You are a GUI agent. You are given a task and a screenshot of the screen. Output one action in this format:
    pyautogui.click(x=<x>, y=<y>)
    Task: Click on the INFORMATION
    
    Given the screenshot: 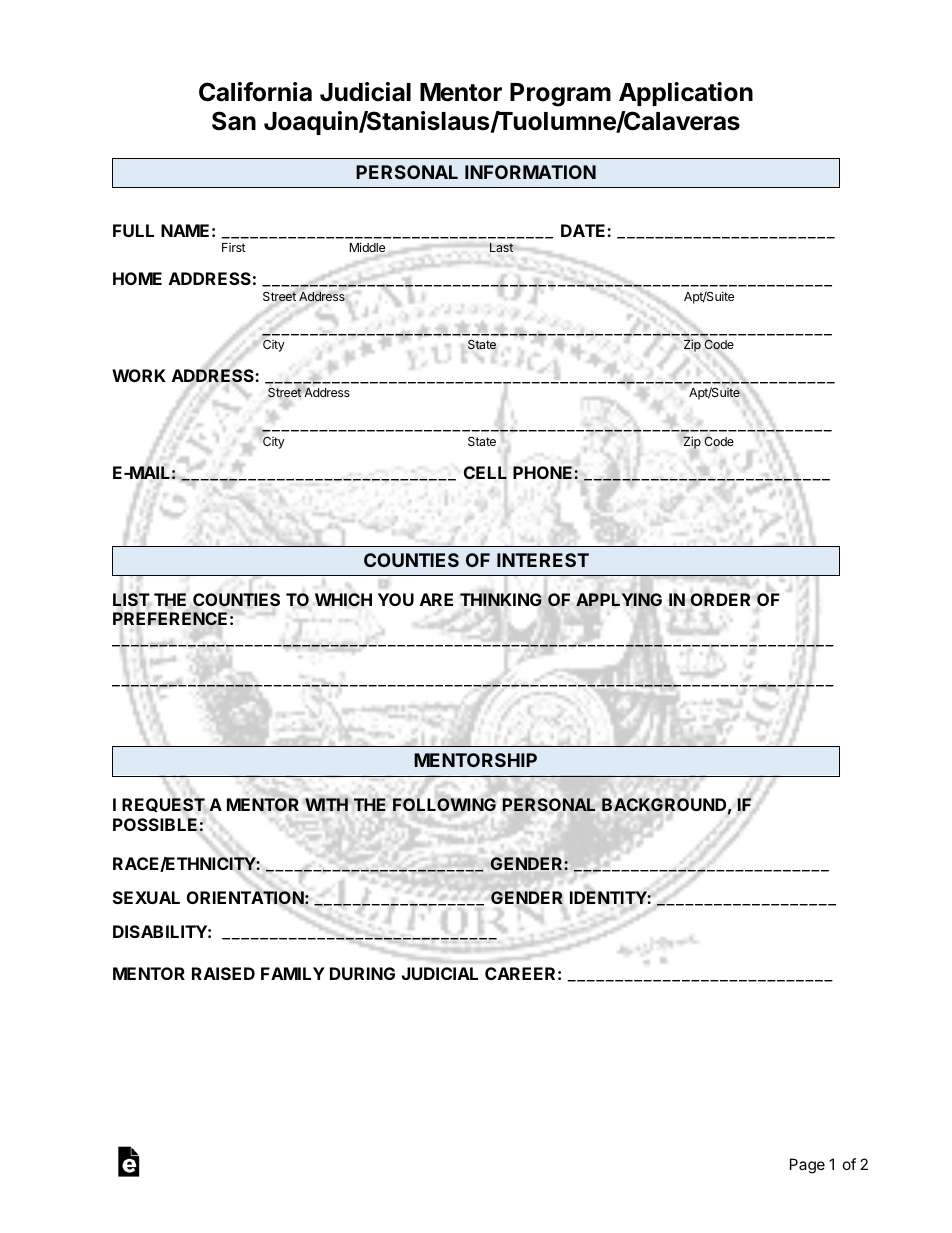 What is the action you would take?
    pyautogui.click(x=530, y=172)
